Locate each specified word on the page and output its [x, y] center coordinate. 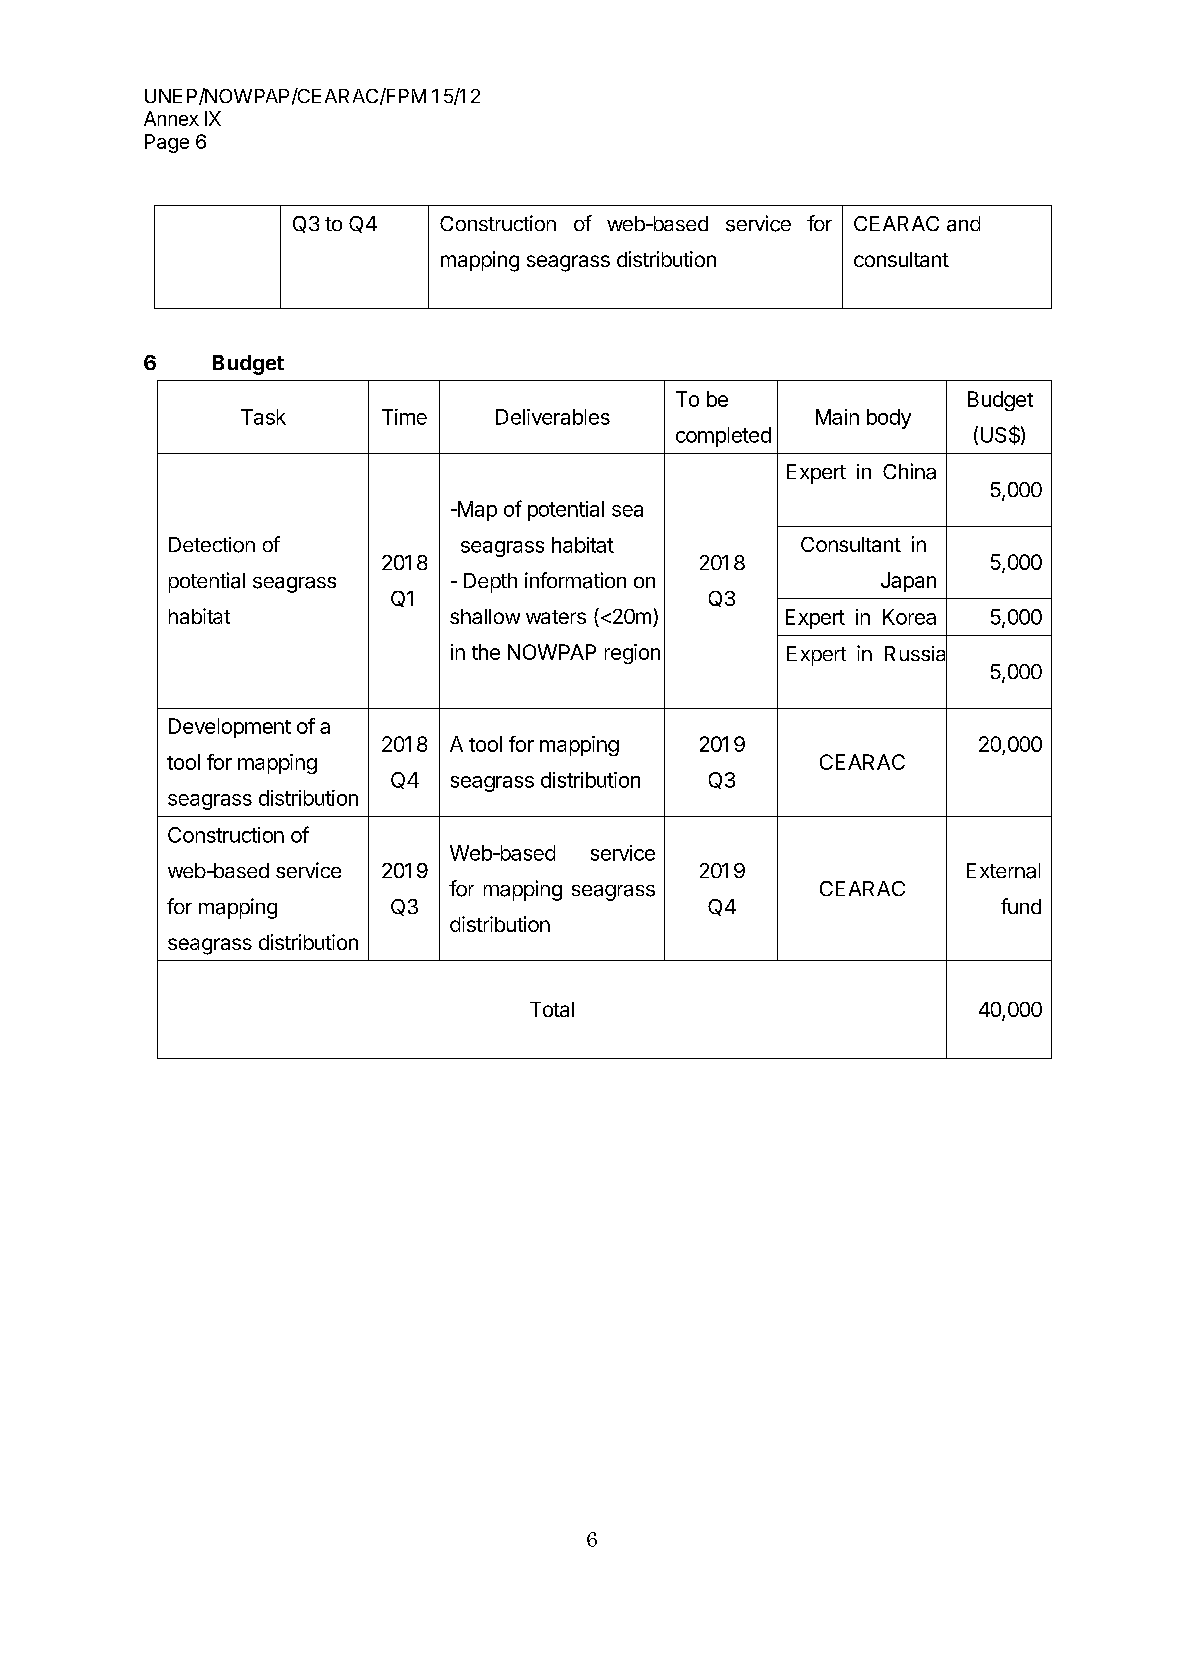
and [963, 224]
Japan [908, 582]
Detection [212, 545]
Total [552, 1009]
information [575, 580]
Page [167, 143]
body [889, 419]
